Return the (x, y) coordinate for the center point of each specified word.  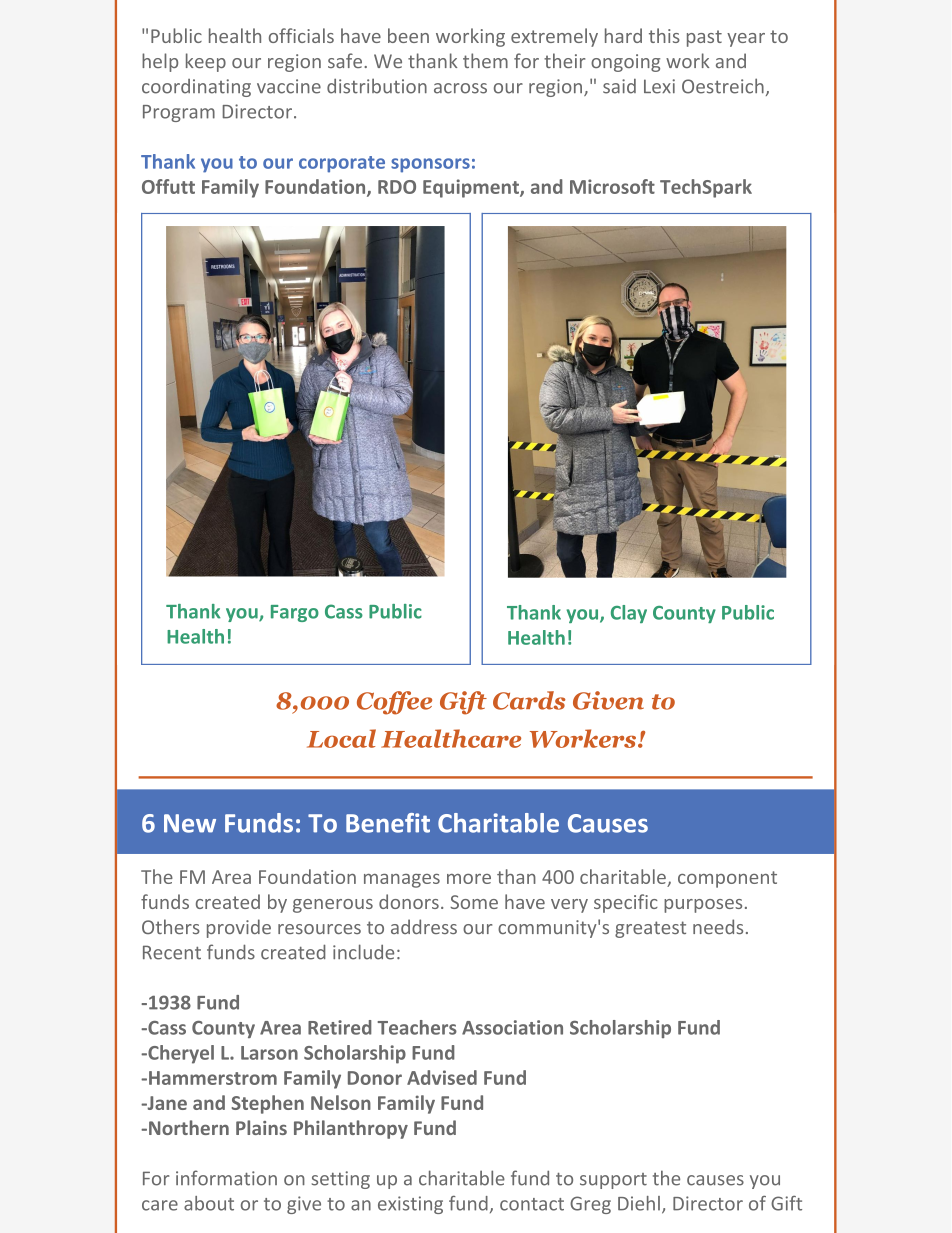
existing (410, 1205)
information (226, 1178)
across (460, 88)
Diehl (639, 1203)
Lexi (659, 86)
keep (206, 62)
